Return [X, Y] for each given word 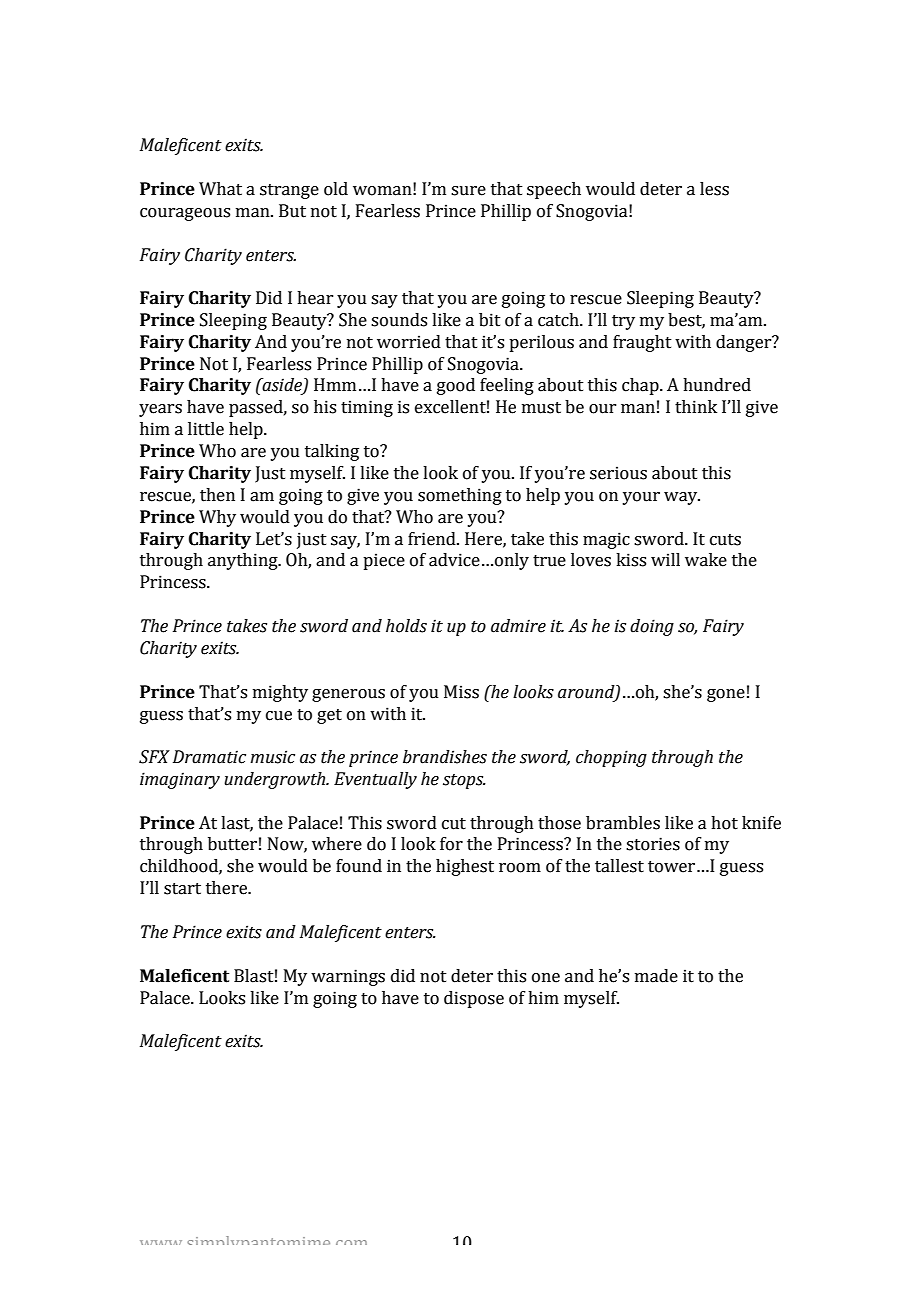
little [206, 429]
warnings [348, 977]
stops [464, 781]
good [456, 386]
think [696, 407]
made [656, 976]
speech [554, 190]
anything [244, 561]
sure [468, 191]
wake [706, 560]
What [220, 189]
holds [406, 626]
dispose [474, 999]
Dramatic [209, 757]
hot [724, 823]
